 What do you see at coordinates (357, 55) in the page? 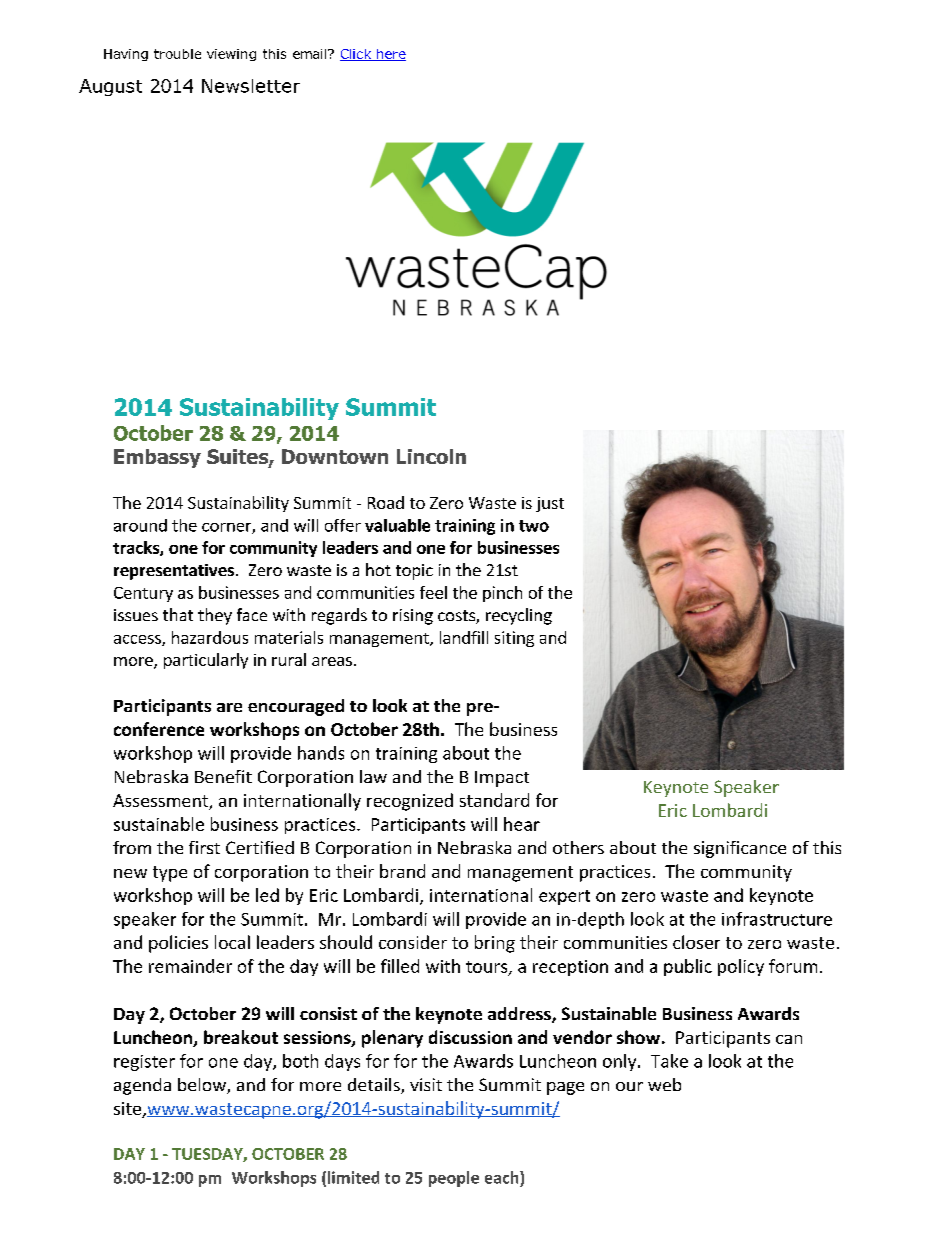
I see `Click` at bounding box center [357, 55].
